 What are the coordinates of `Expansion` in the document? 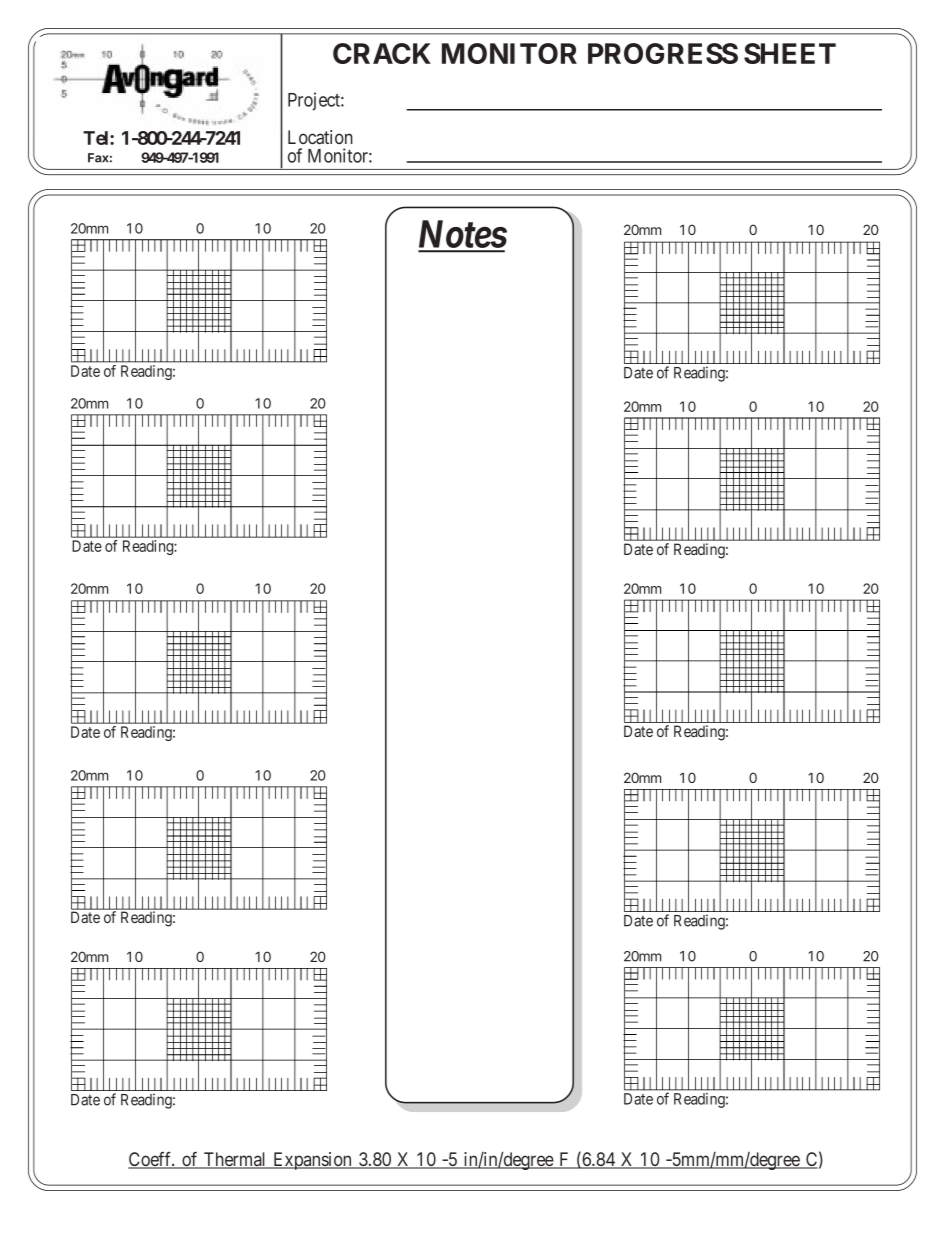 It's located at (312, 1161).
